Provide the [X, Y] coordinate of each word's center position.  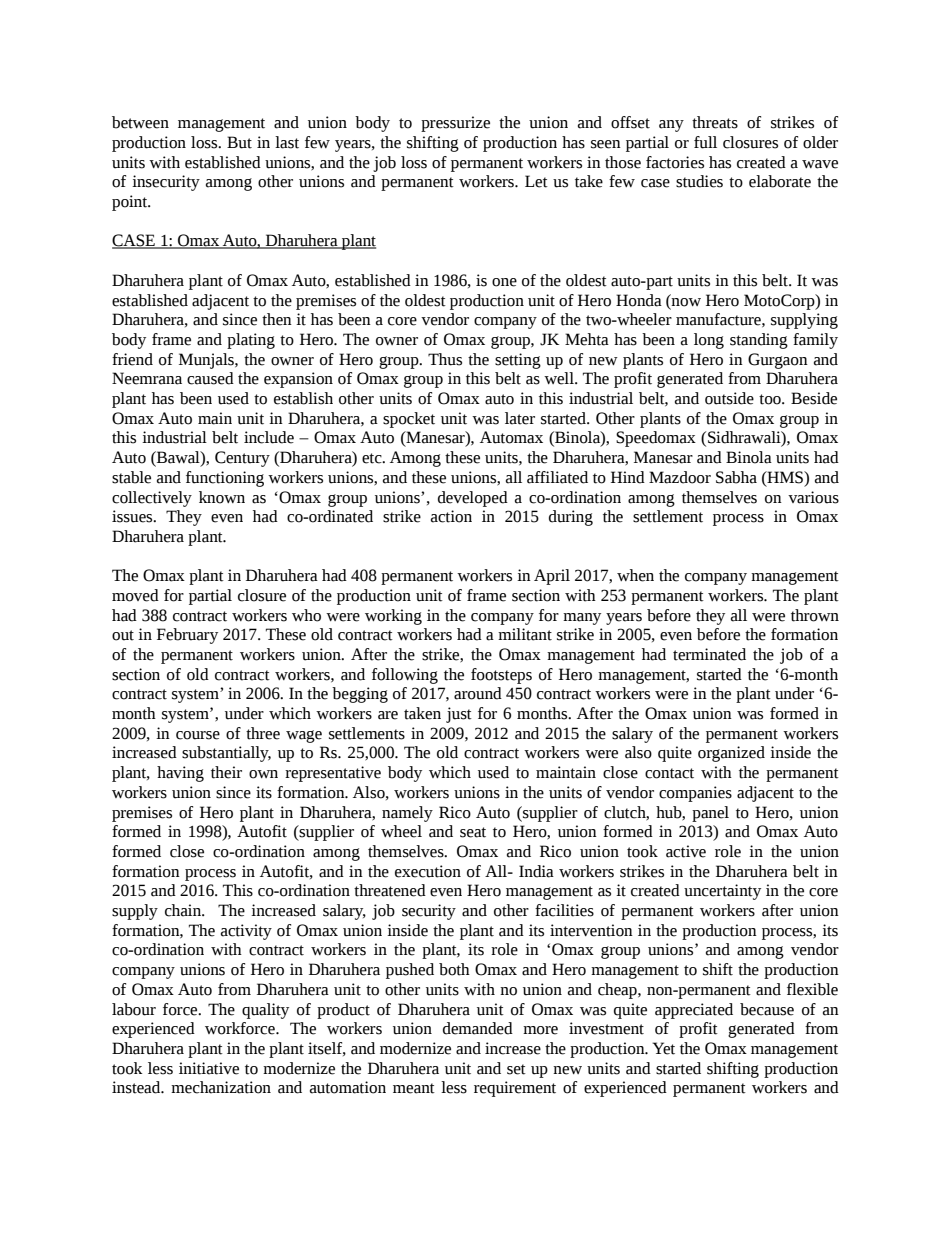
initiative [209, 1068]
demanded [478, 1028]
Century [242, 459]
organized [731, 754]
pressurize [455, 124]
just [459, 715]
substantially [226, 754]
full [705, 142]
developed [473, 499]
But [239, 142]
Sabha [736, 477]
